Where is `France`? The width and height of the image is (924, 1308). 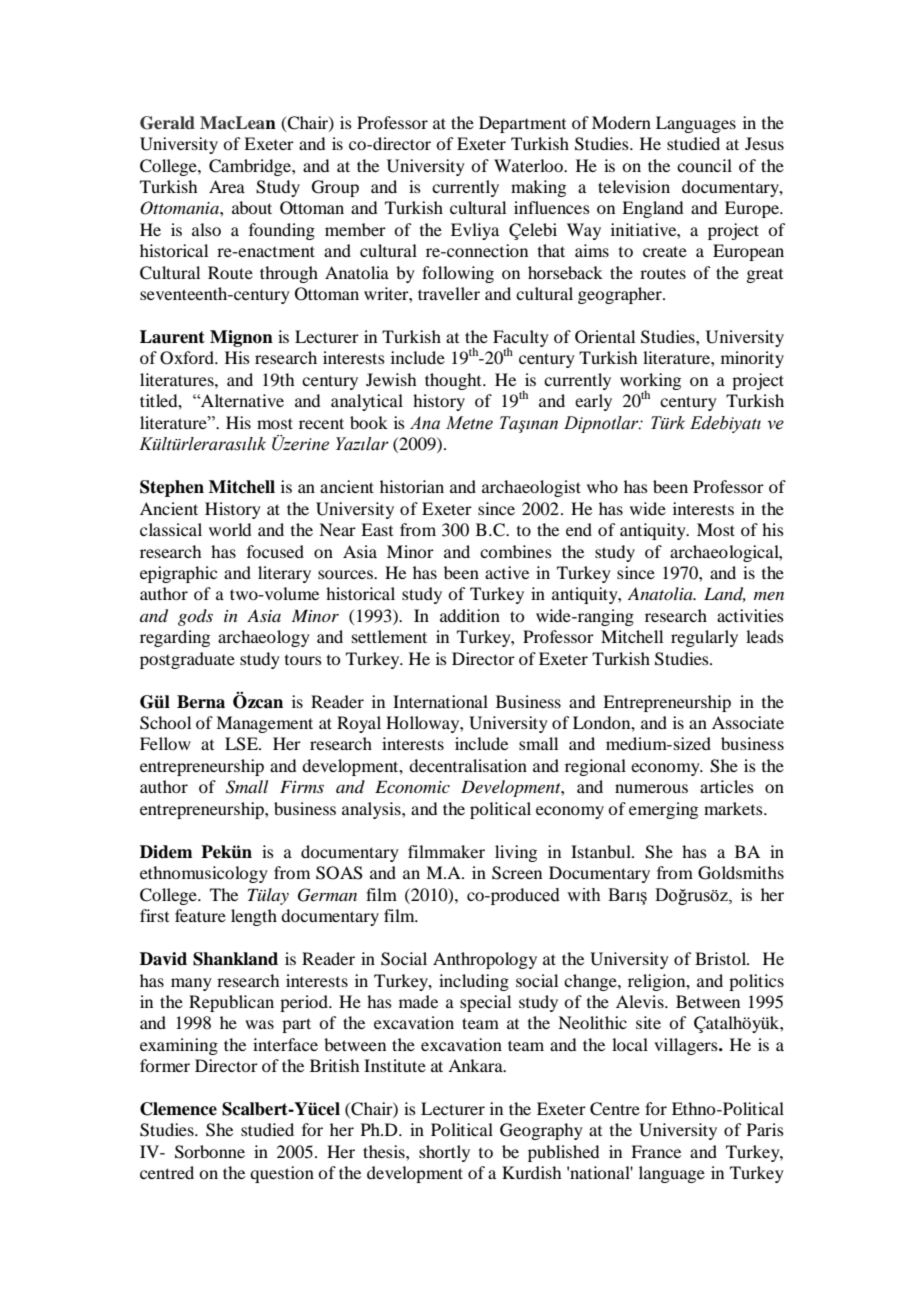 France is located at coordinates (656, 1151).
